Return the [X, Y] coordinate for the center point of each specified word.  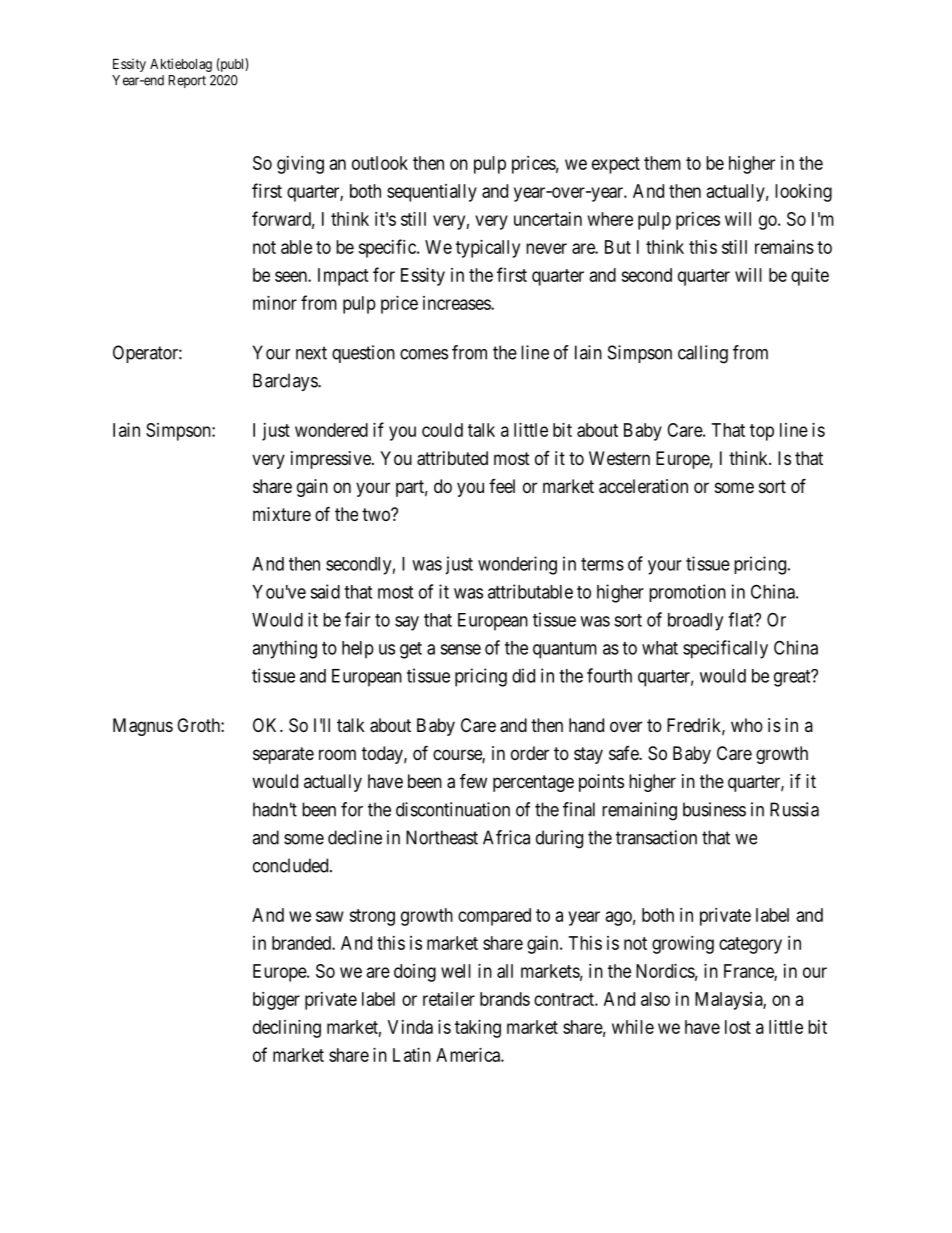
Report [187, 81]
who [747, 725]
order [530, 753]
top [762, 432]
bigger [276, 1001]
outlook [380, 163]
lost [738, 1027]
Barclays [286, 382]
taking [478, 1029]
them [662, 163]
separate [283, 755]
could [442, 430]
